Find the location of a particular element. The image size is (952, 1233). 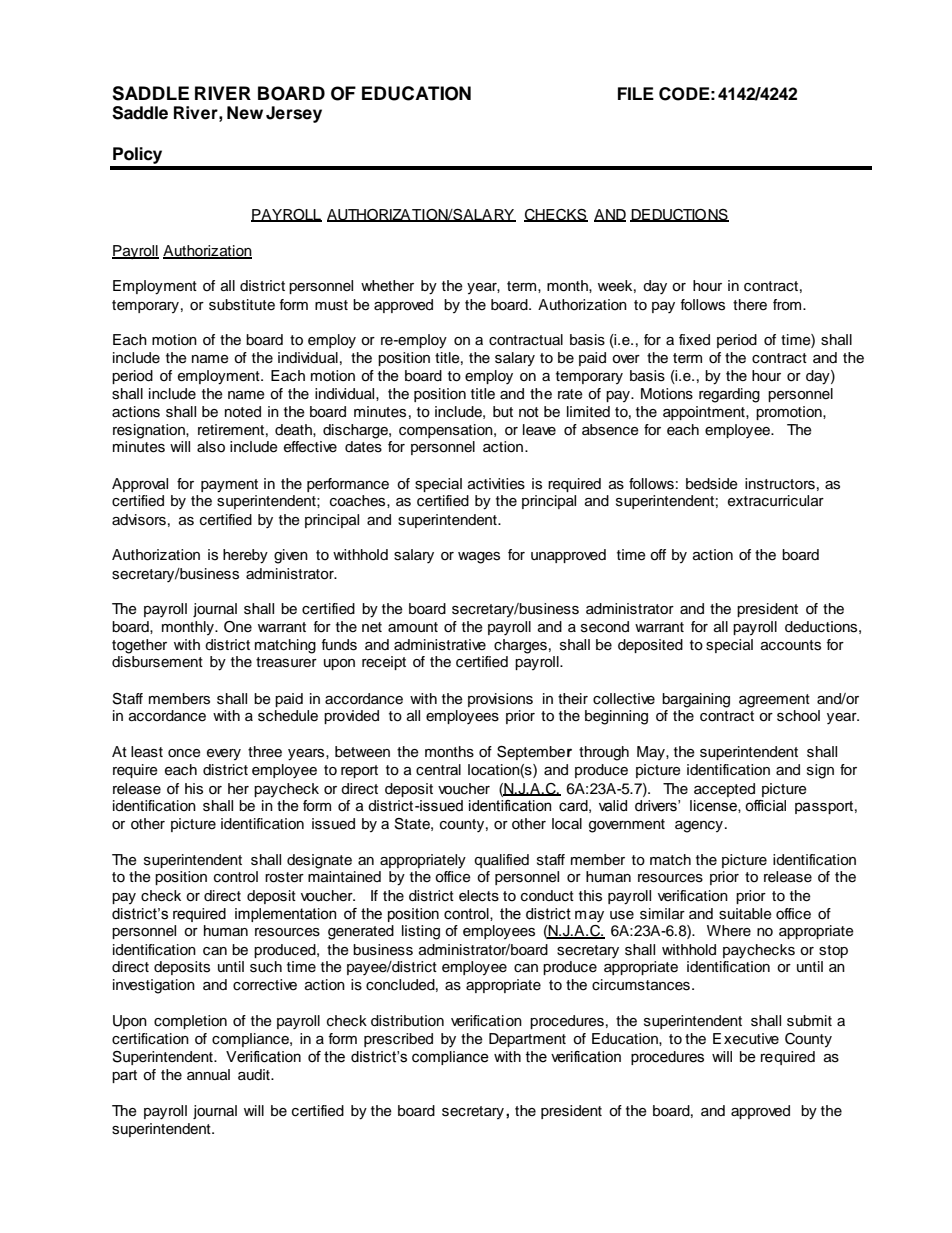

payment is located at coordinates (229, 486).
